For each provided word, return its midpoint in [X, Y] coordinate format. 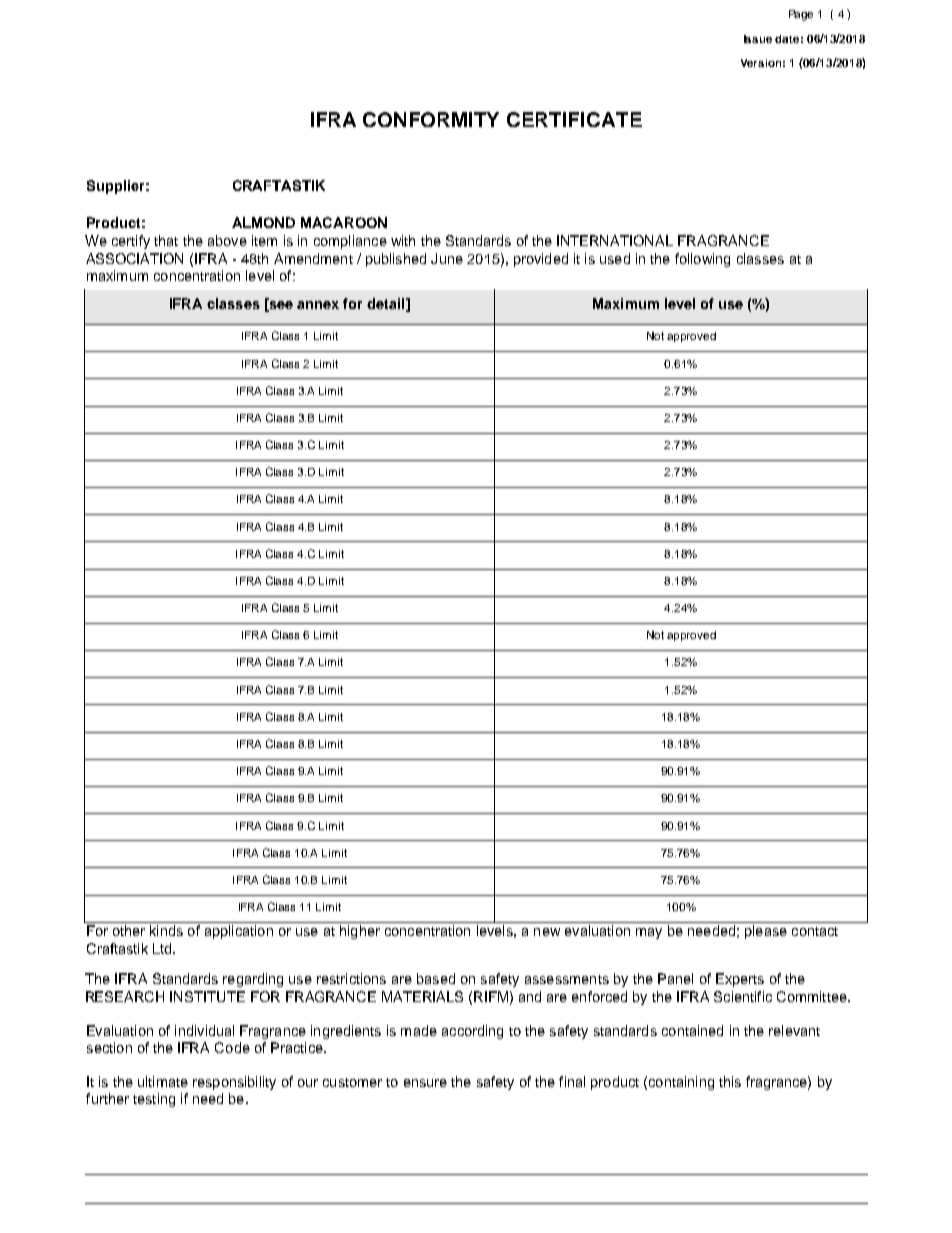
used [615, 258]
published [396, 260]
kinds [166, 930]
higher [360, 932]
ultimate [163, 1081]
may [649, 933]
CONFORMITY [431, 119]
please [766, 932]
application [239, 932]
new [547, 932]
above [227, 240]
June [447, 258]
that [166, 240]
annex [318, 305]
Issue [758, 39]
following [702, 260]
